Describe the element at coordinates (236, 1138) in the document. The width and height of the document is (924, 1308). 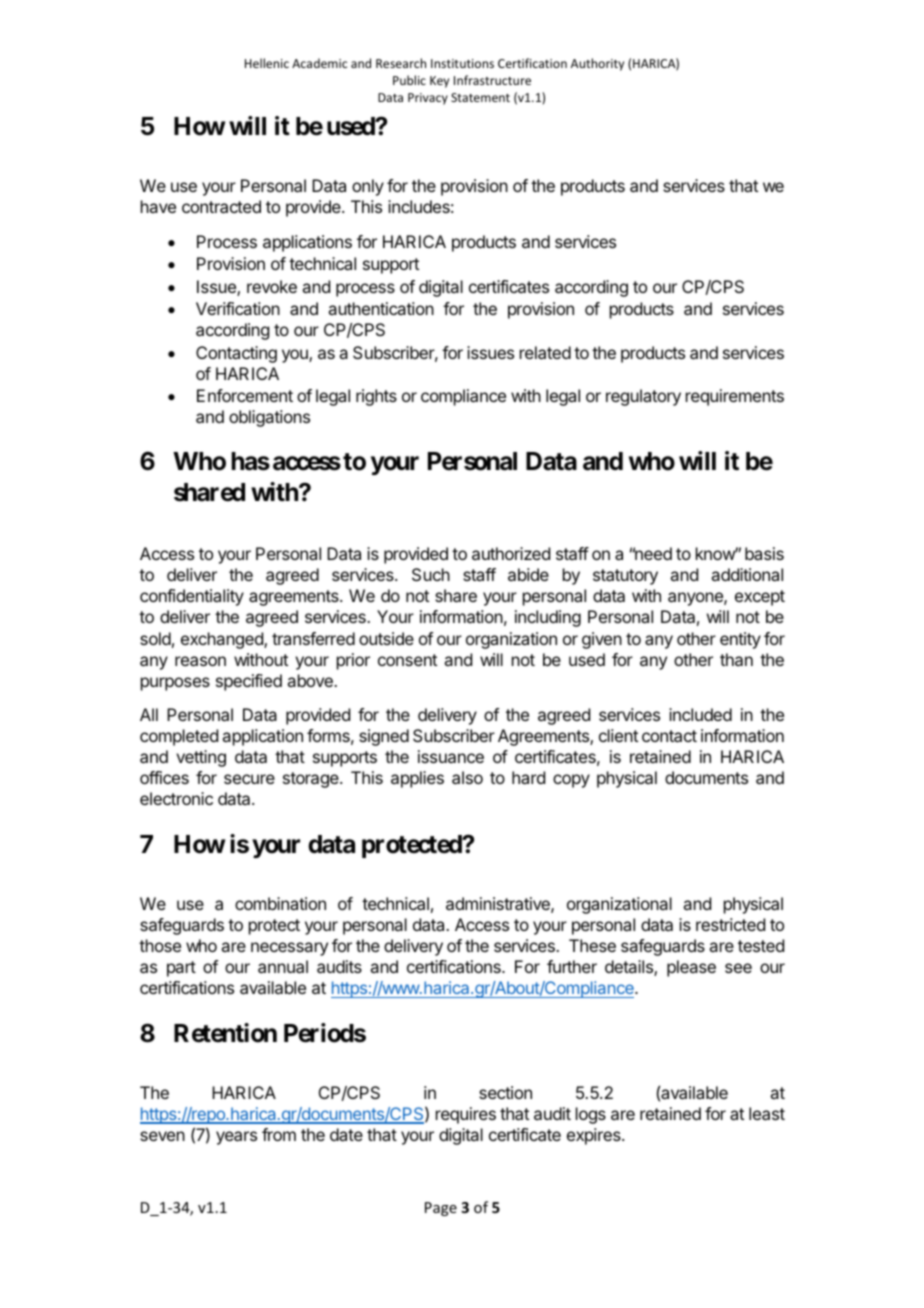
I see `years` at that location.
